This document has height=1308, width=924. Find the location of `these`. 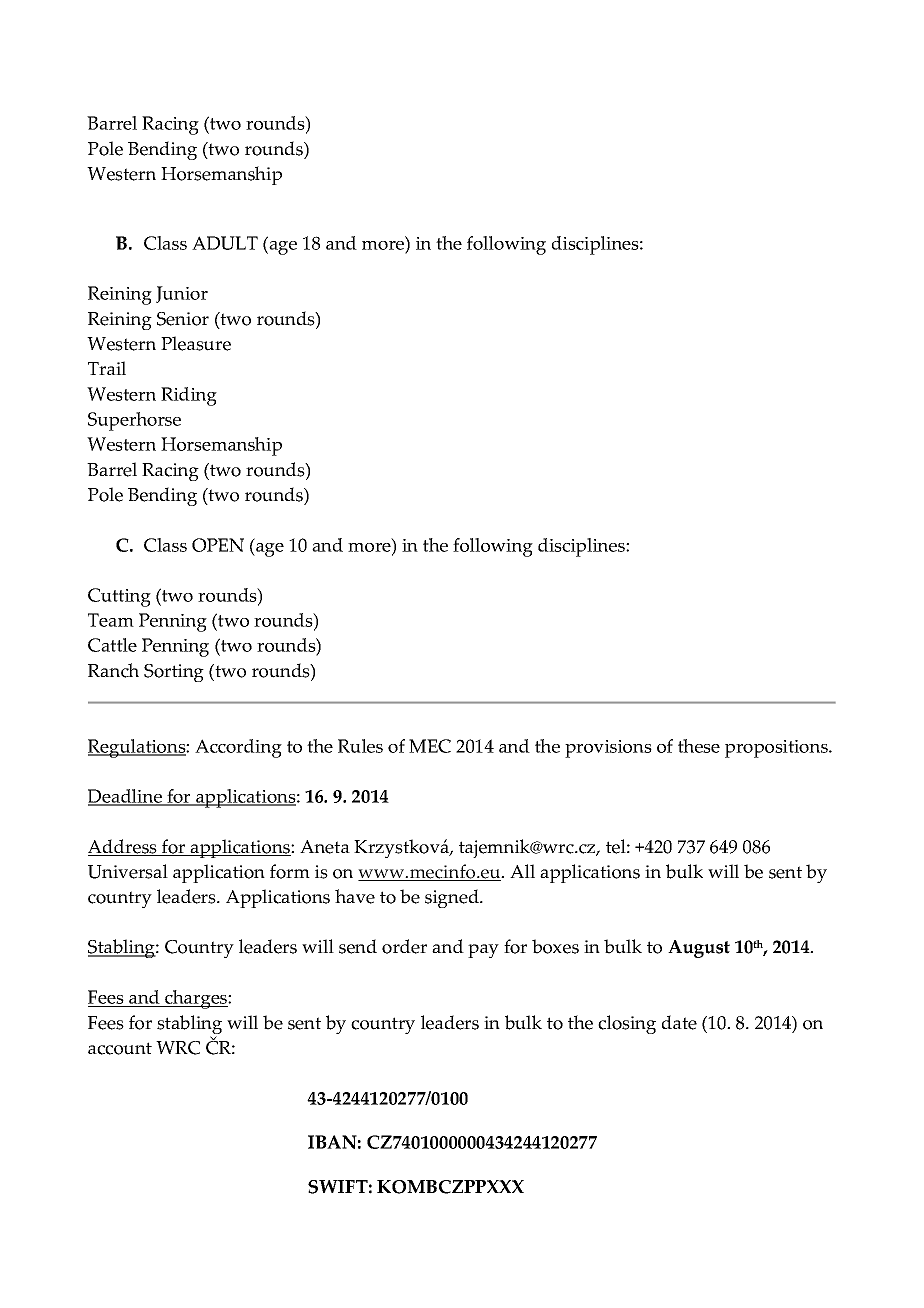

these is located at coordinates (699, 746).
